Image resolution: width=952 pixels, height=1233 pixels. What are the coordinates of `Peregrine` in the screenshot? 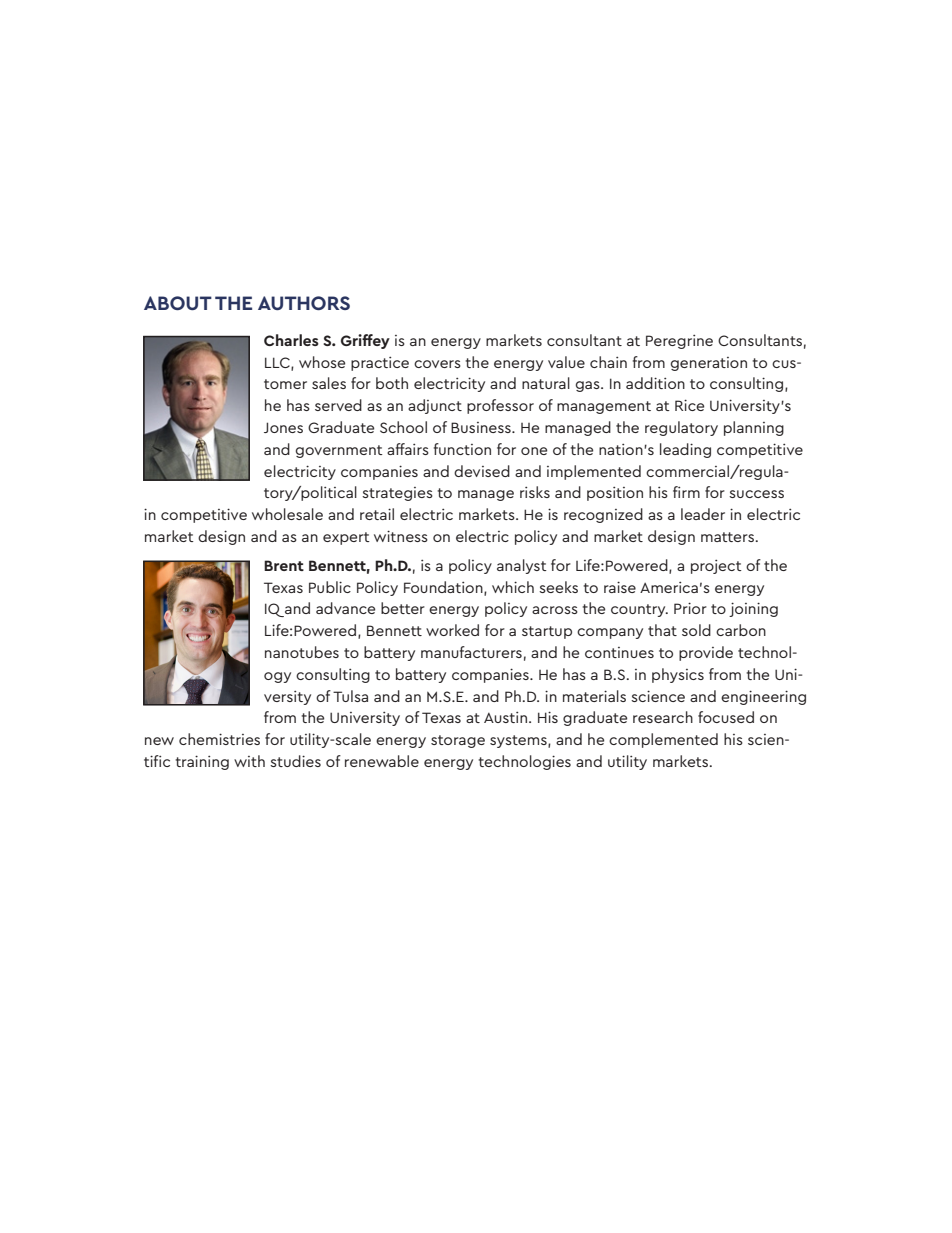 It's located at (679, 342).
